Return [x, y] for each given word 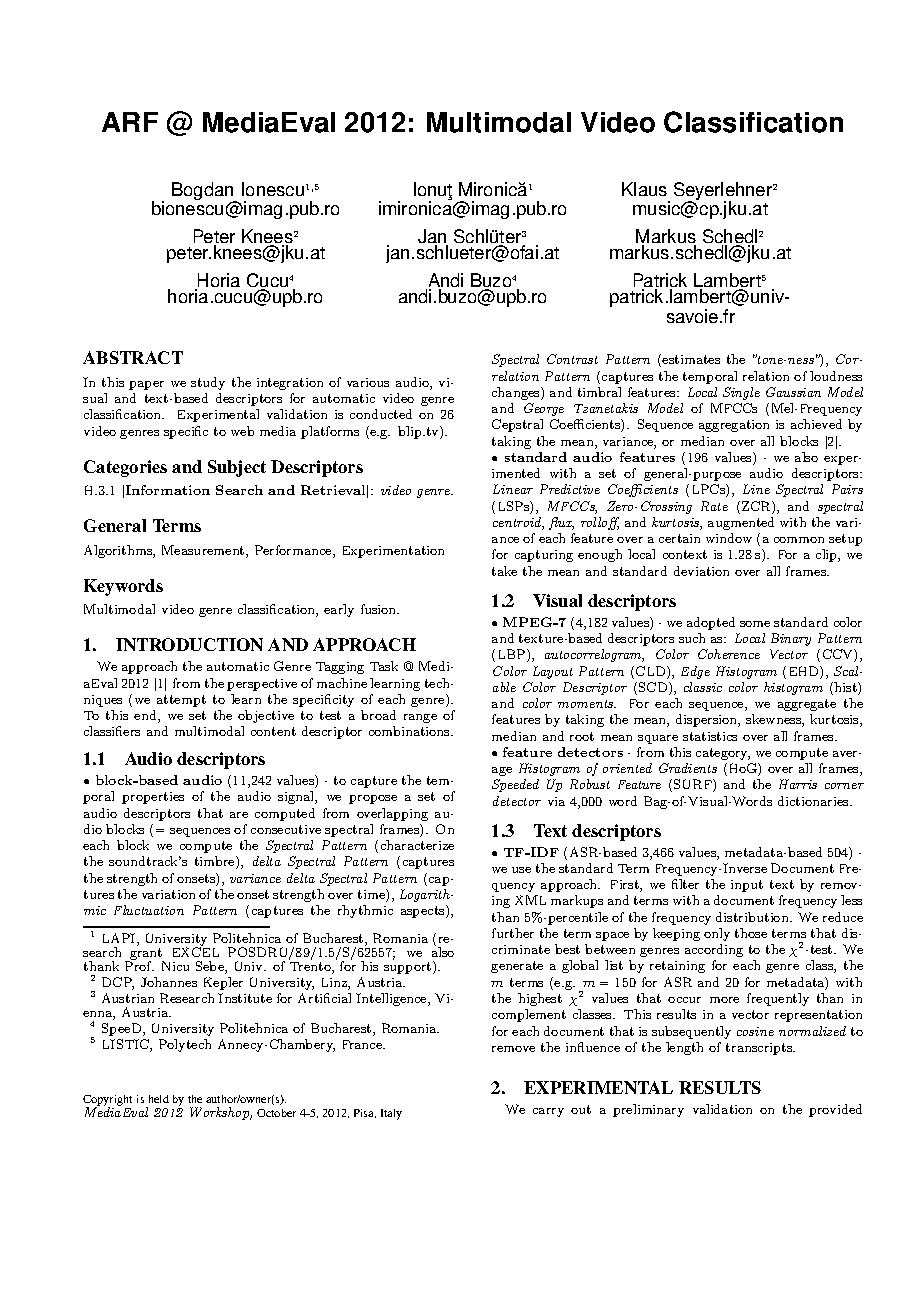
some [755, 624]
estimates [691, 359]
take [504, 571]
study [208, 383]
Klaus [644, 189]
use [521, 870]
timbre [216, 862]
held [159, 1099]
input [747, 886]
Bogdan [204, 192]
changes [517, 393]
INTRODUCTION [189, 644]
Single [741, 393]
